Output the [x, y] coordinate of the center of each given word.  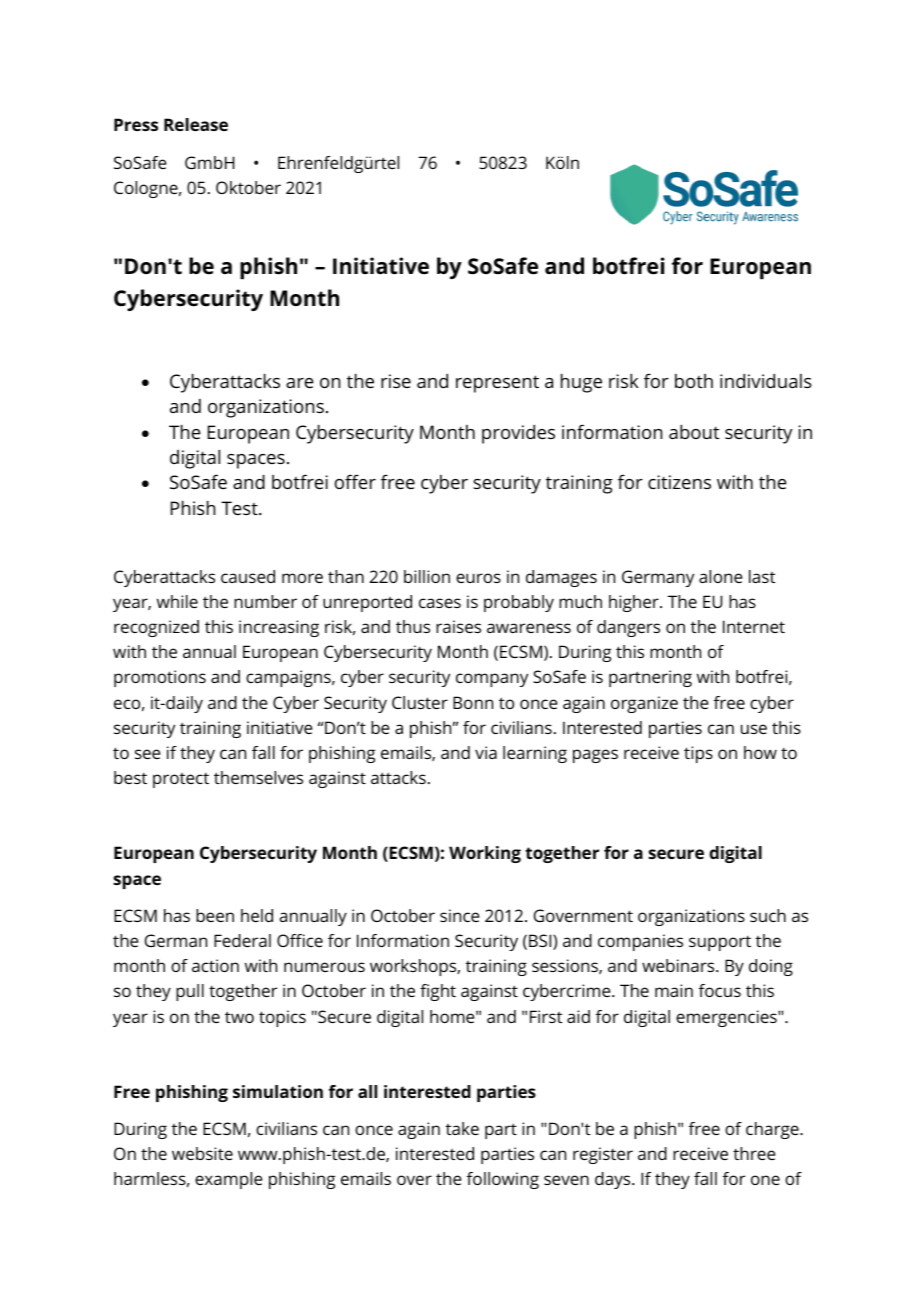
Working [485, 854]
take [462, 1128]
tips [698, 754]
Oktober [248, 187]
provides [518, 434]
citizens [679, 482]
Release [196, 124]
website [202, 1153]
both [694, 381]
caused [248, 576]
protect [181, 780]
